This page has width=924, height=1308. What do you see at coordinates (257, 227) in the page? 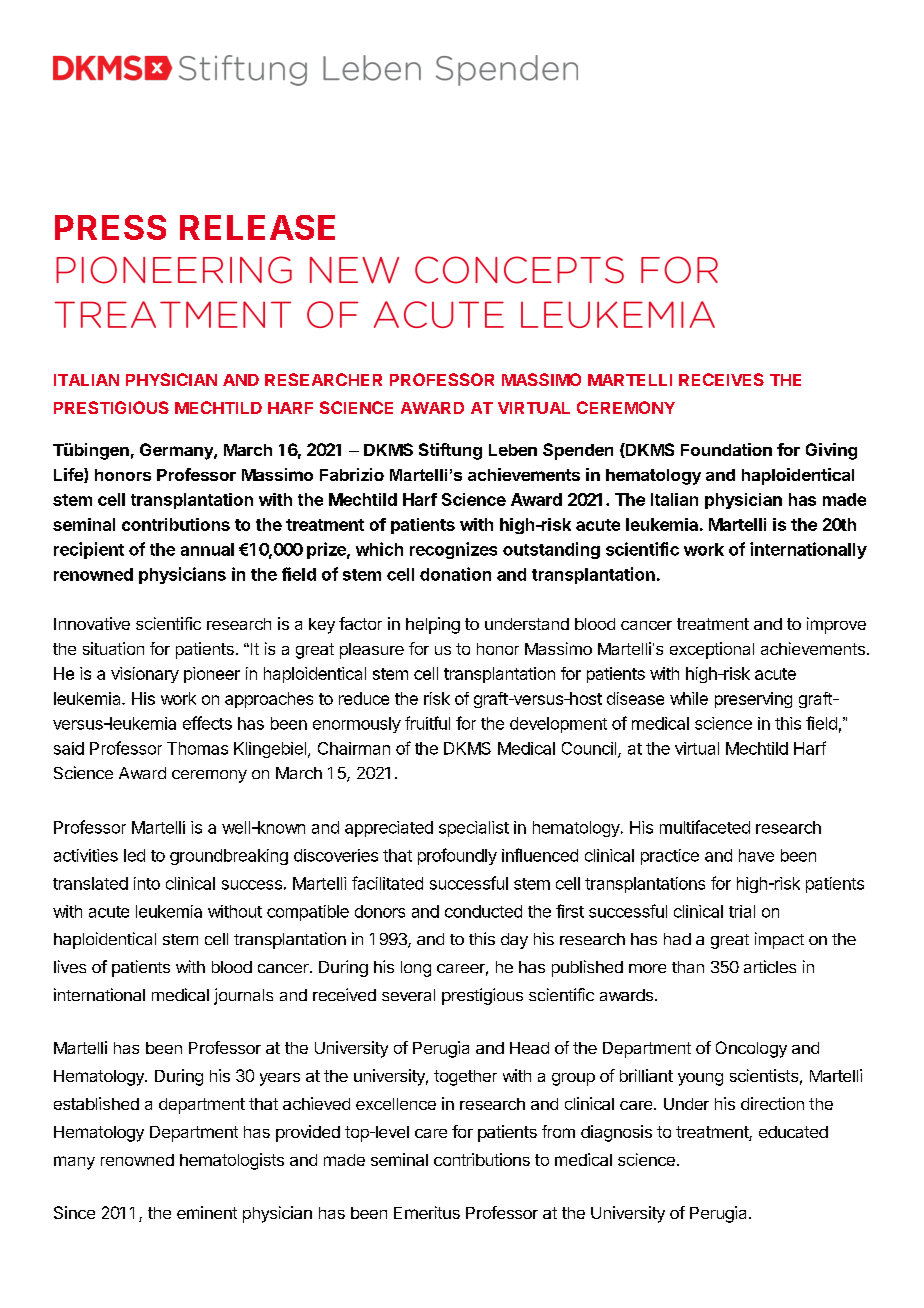
I see `RELEASE` at bounding box center [257, 227].
